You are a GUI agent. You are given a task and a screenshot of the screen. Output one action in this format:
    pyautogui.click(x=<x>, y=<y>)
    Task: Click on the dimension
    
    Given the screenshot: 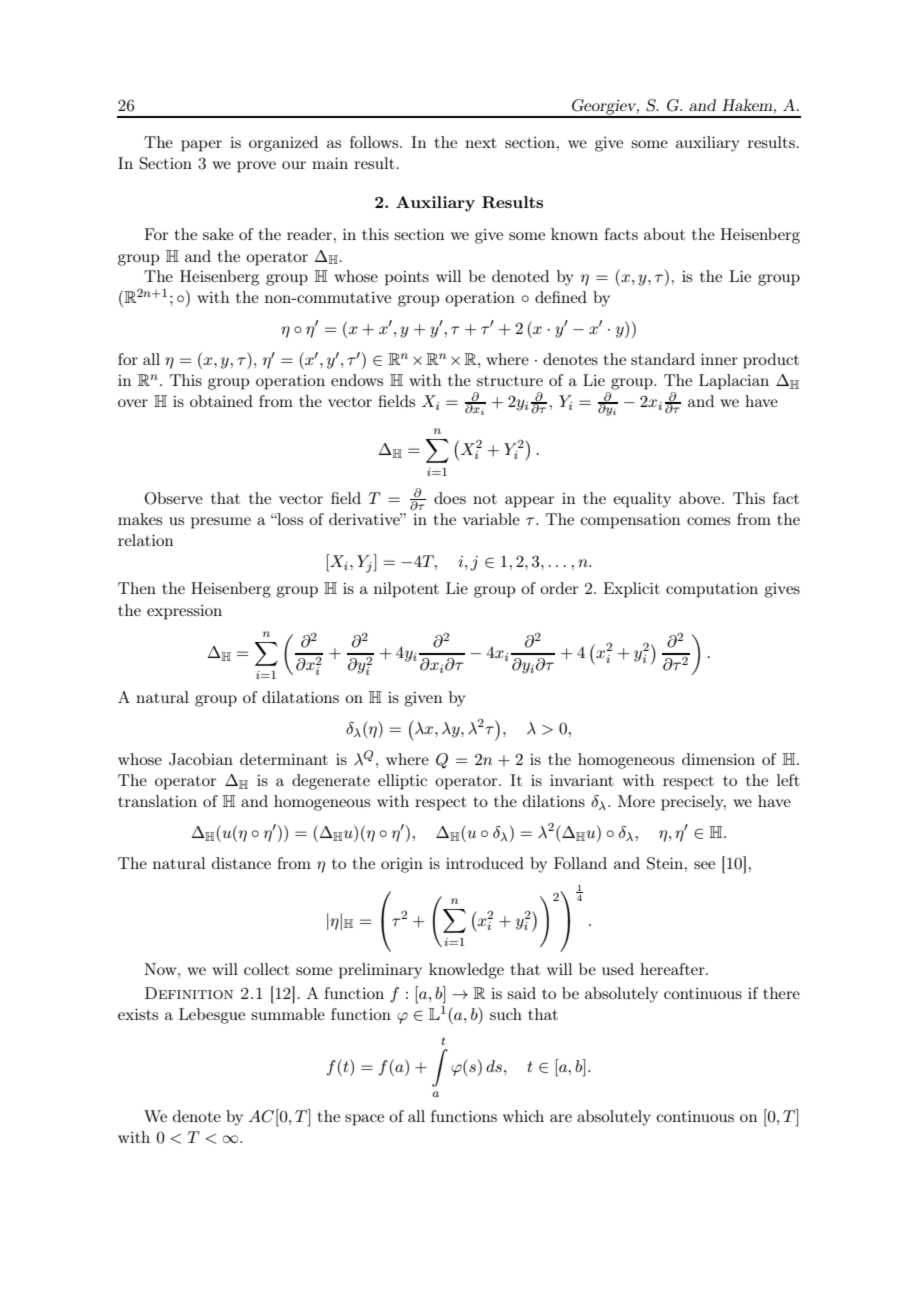 What is the action you would take?
    pyautogui.click(x=718, y=759)
